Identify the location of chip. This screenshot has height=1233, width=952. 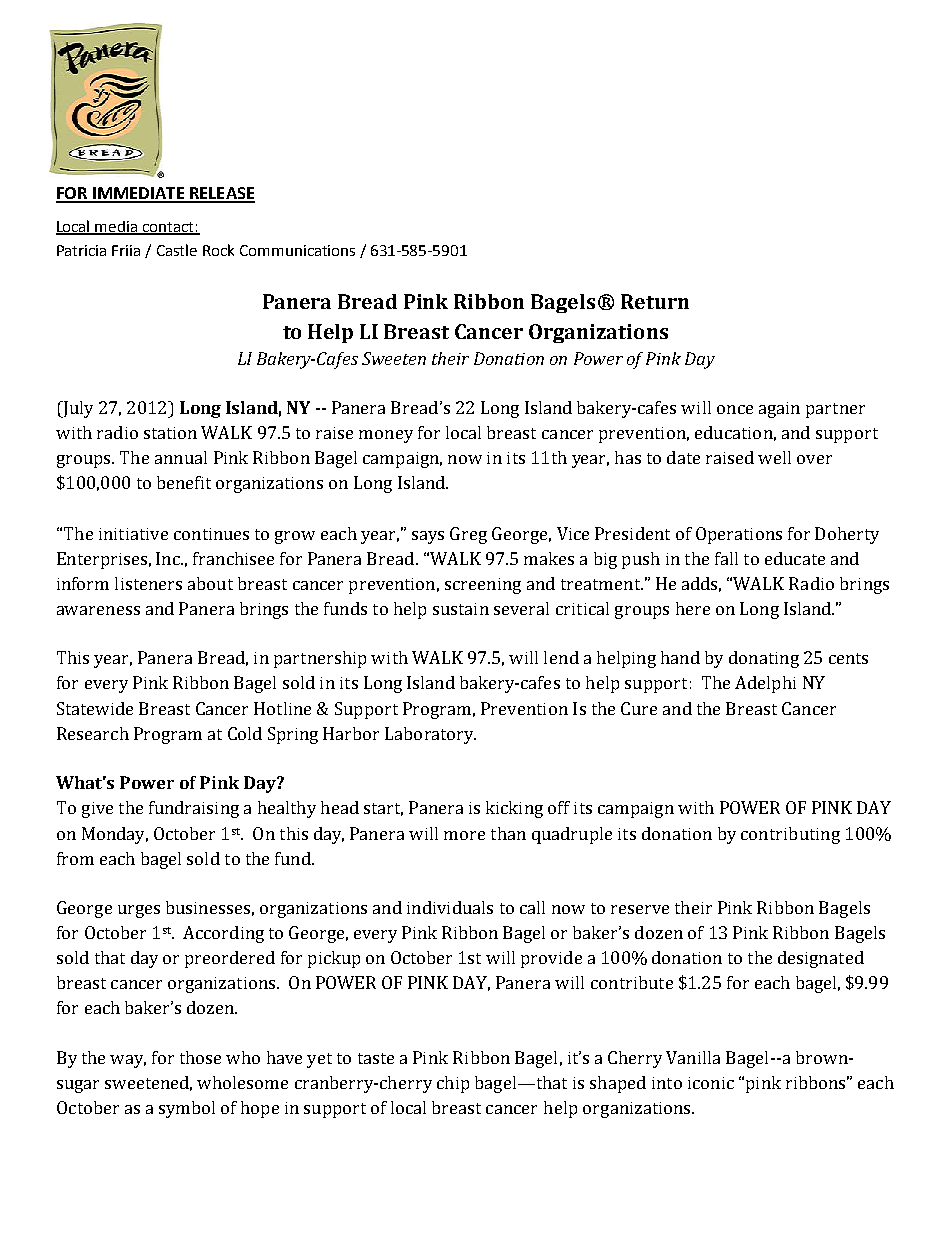
(453, 1084).
